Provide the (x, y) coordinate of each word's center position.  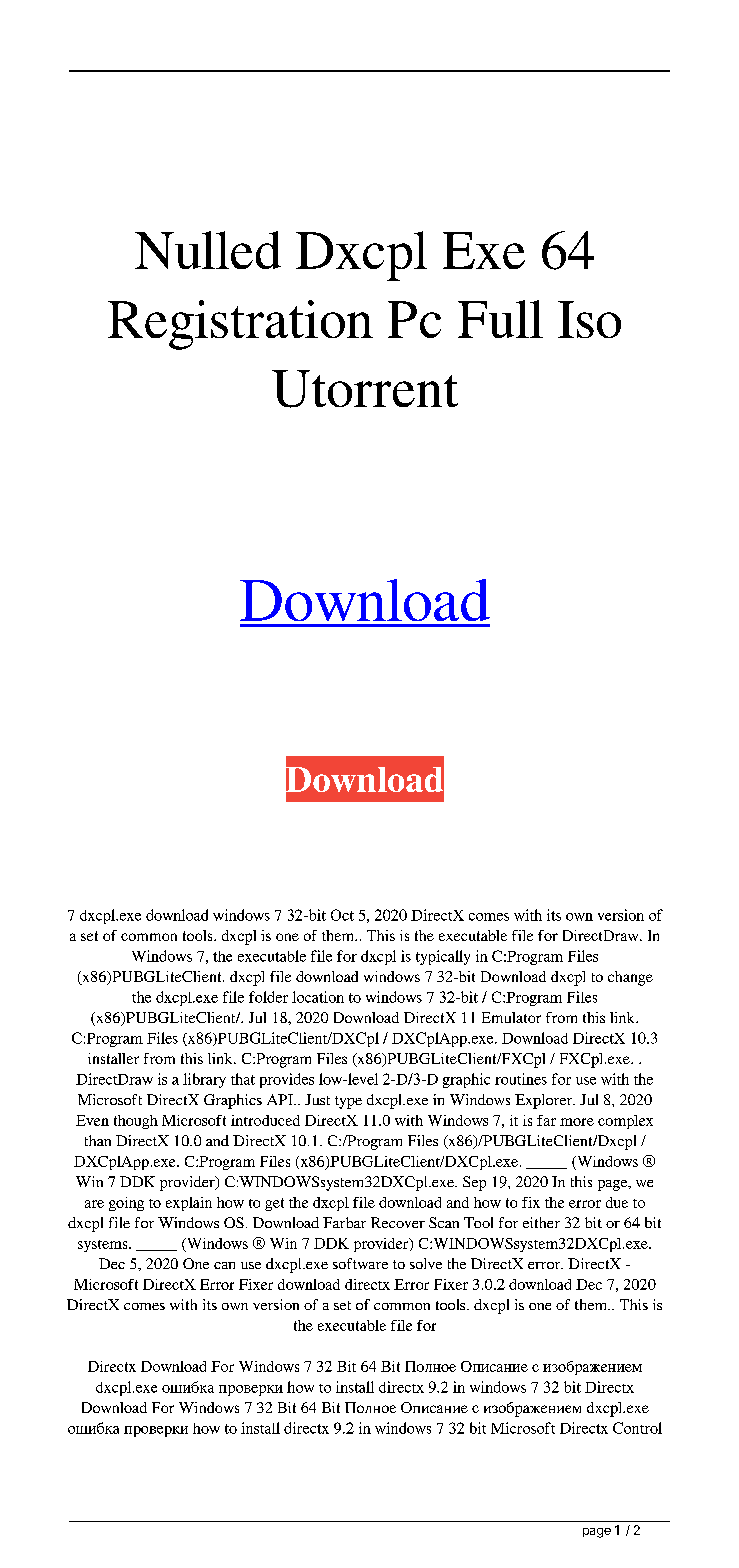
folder (268, 997)
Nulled (208, 250)
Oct (342, 915)
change (630, 978)
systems (104, 1246)
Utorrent (365, 389)
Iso (589, 319)
